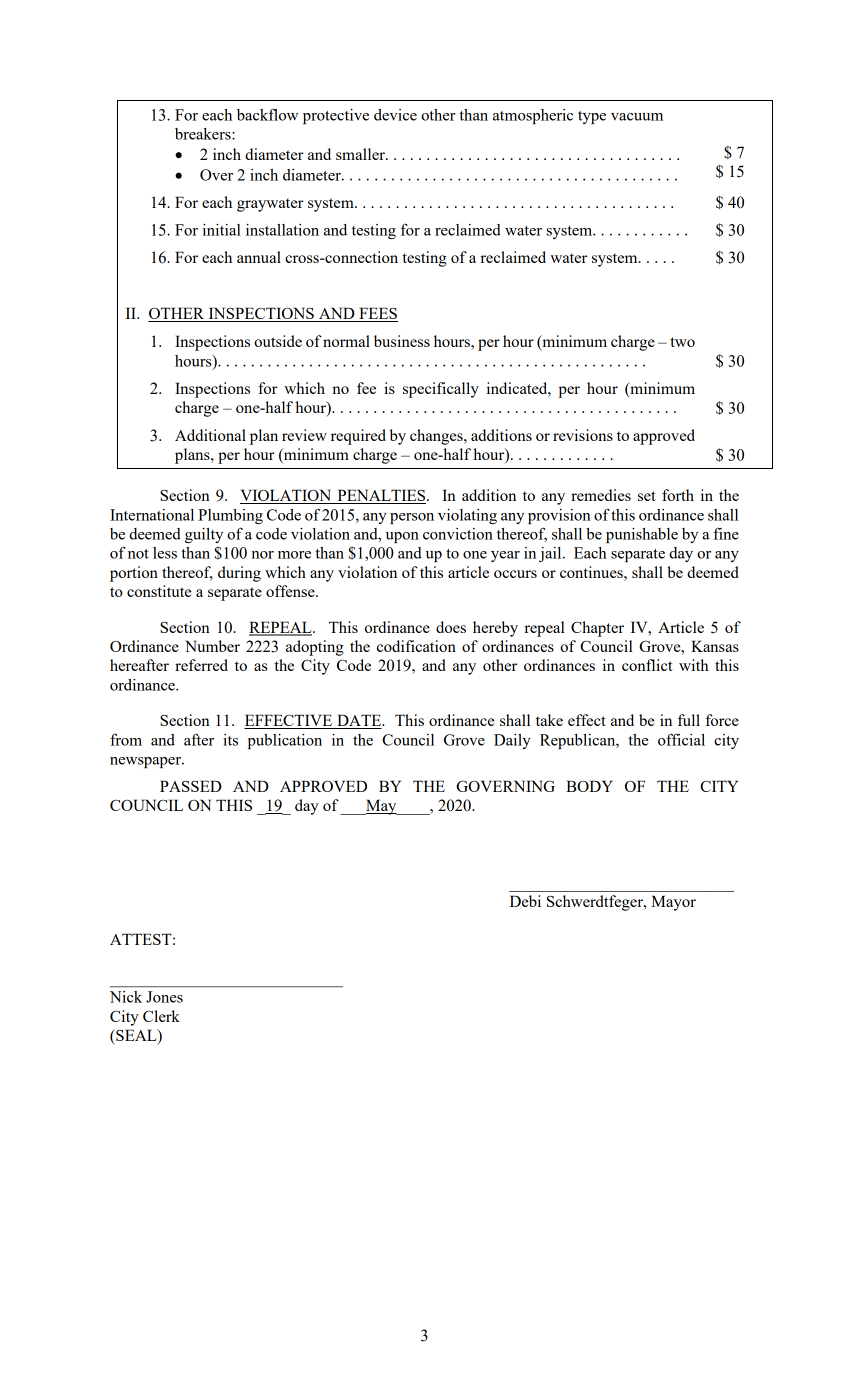 The width and height of the screenshot is (849, 1400). Describe the element at coordinates (637, 117) in the screenshot. I see `vacuum` at that location.
